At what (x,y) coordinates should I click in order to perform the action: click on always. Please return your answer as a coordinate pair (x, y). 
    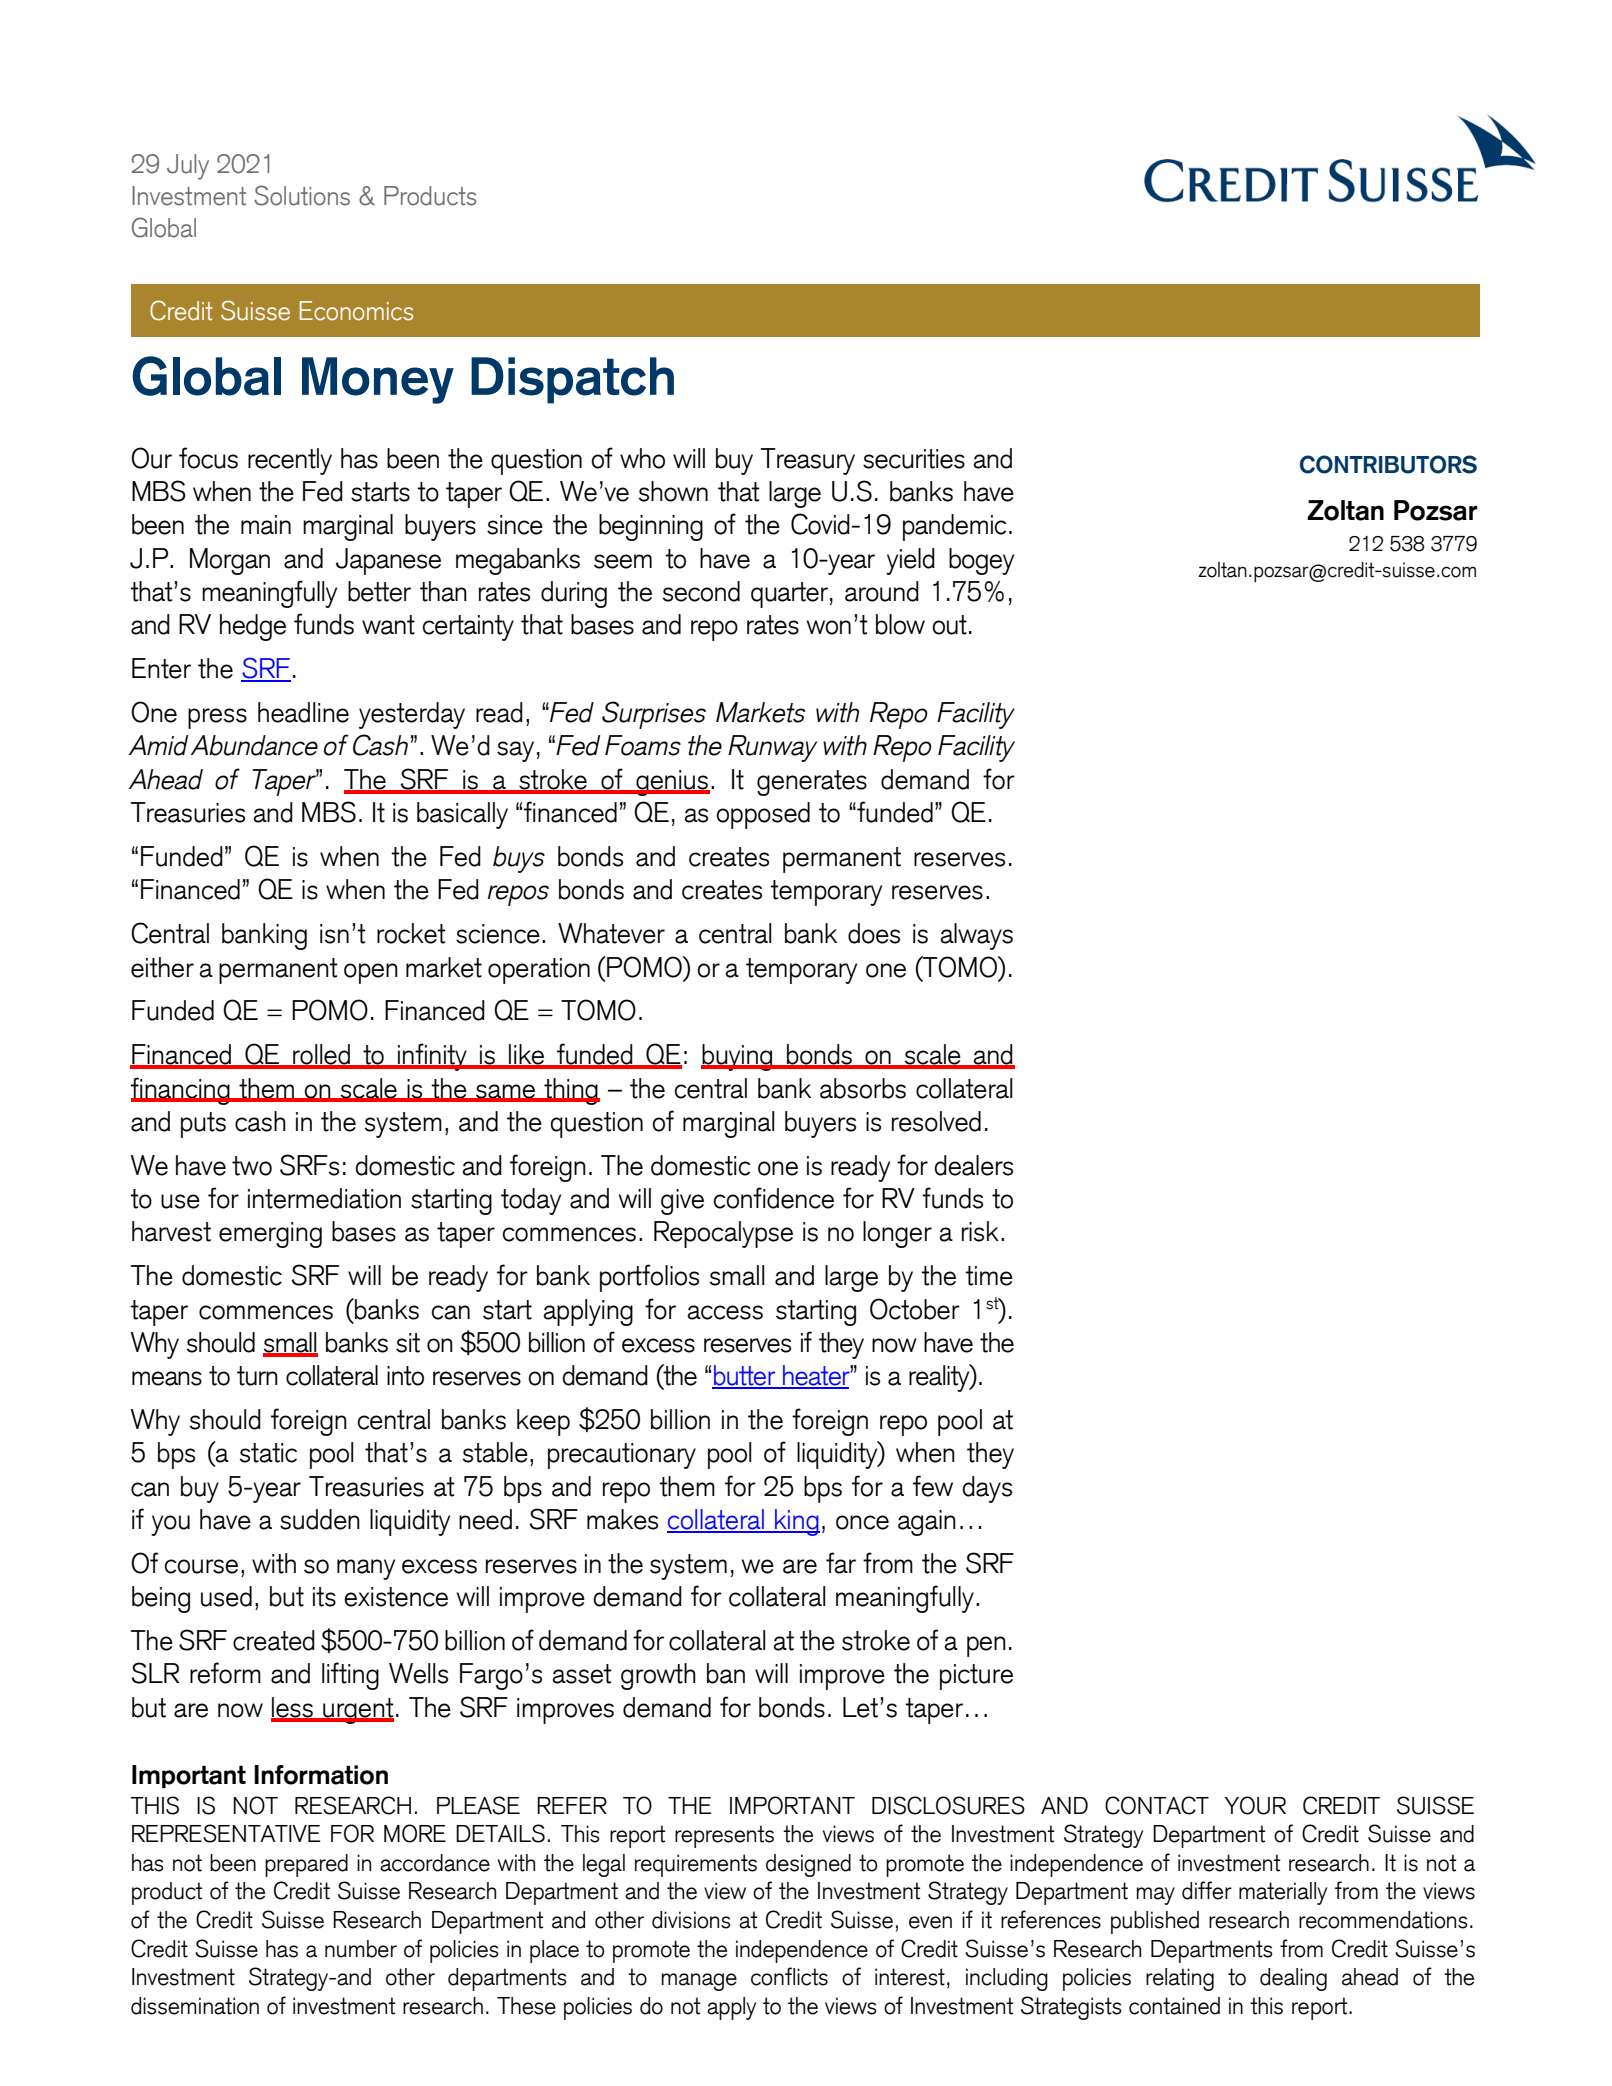
    Looking at the image, I should click on (977, 936).
